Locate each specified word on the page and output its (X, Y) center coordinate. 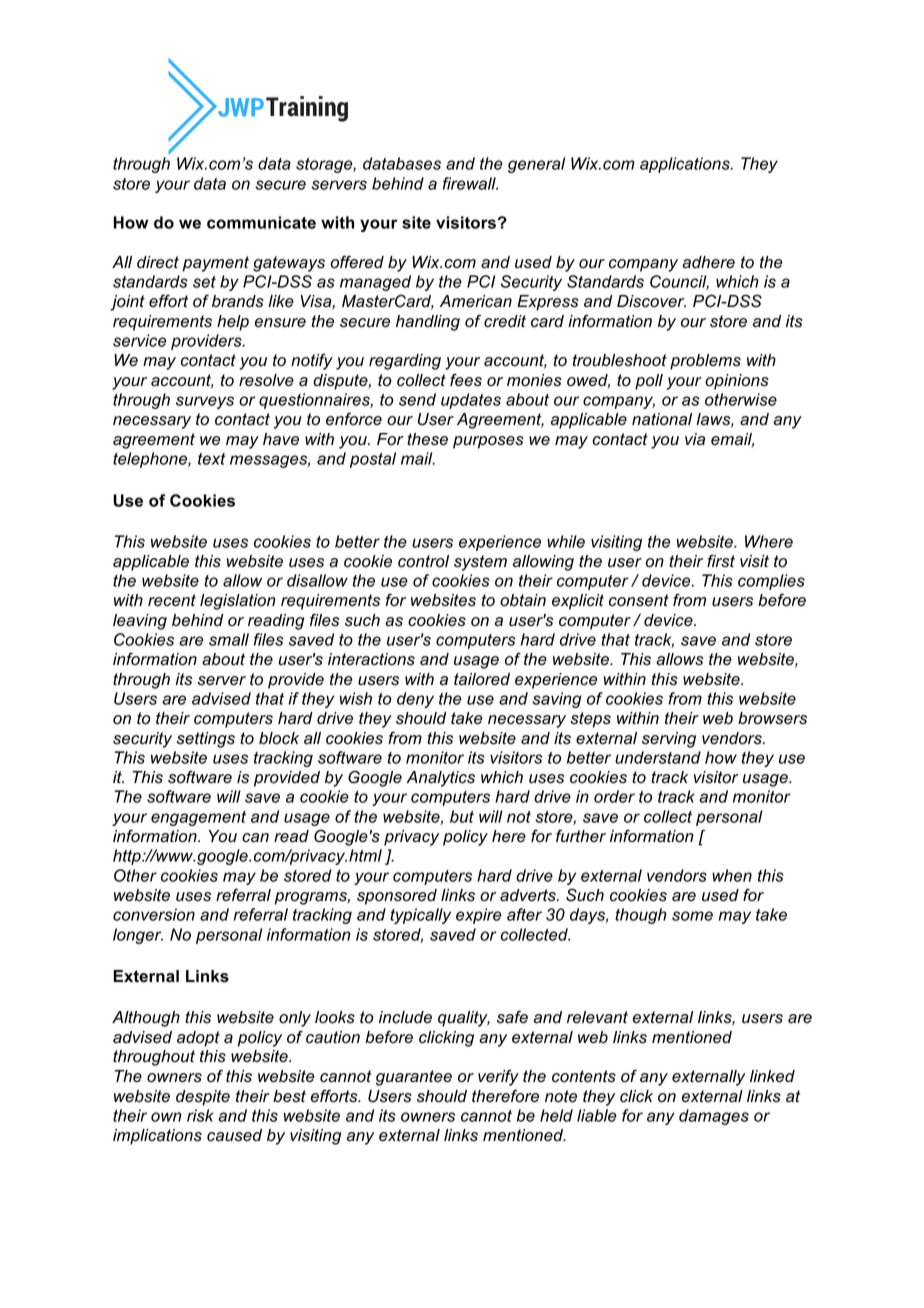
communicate (261, 222)
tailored (482, 679)
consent (639, 600)
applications (686, 165)
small (229, 639)
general (536, 165)
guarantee (414, 1078)
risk (200, 1115)
